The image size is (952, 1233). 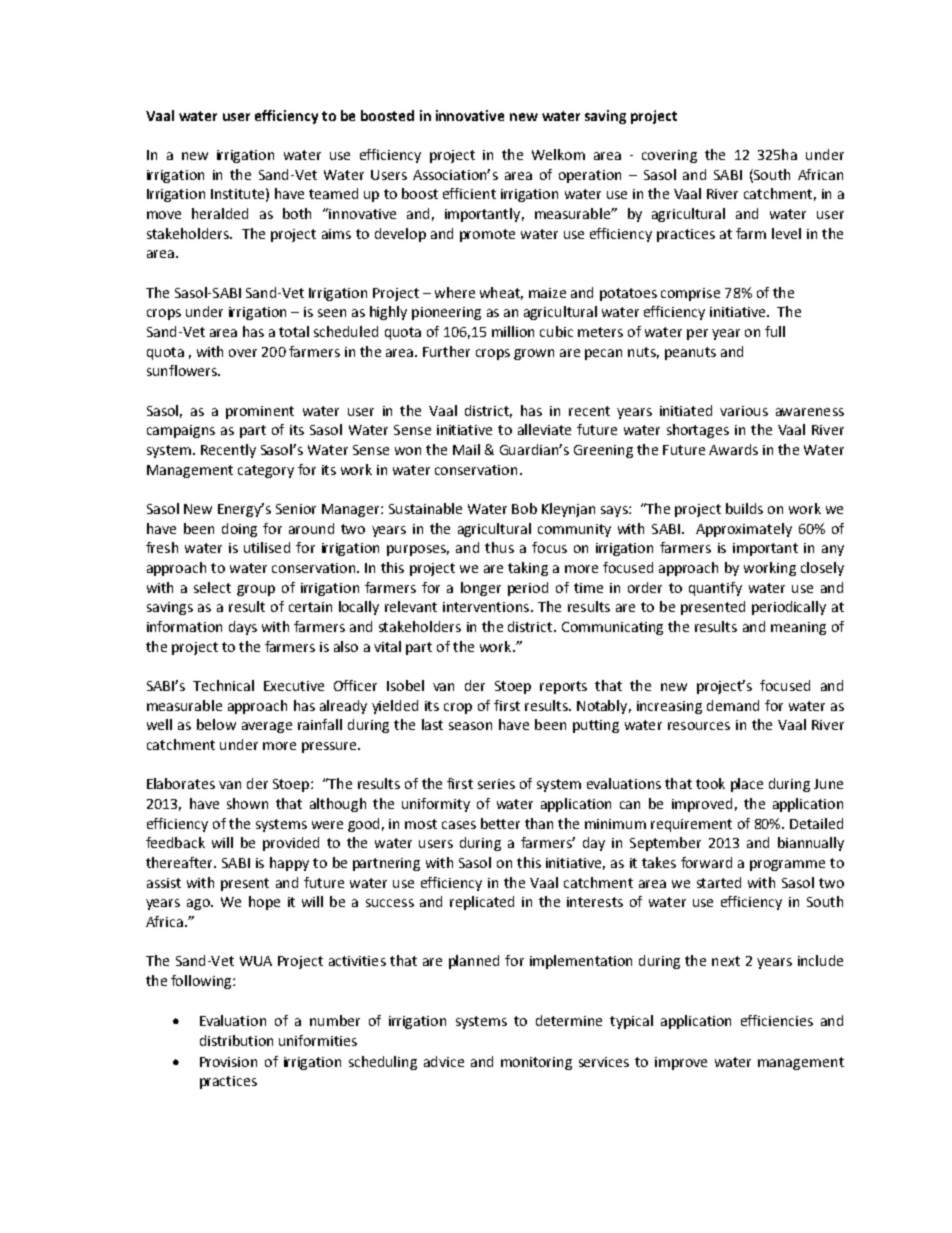 I want to click on average, so click(x=267, y=727).
